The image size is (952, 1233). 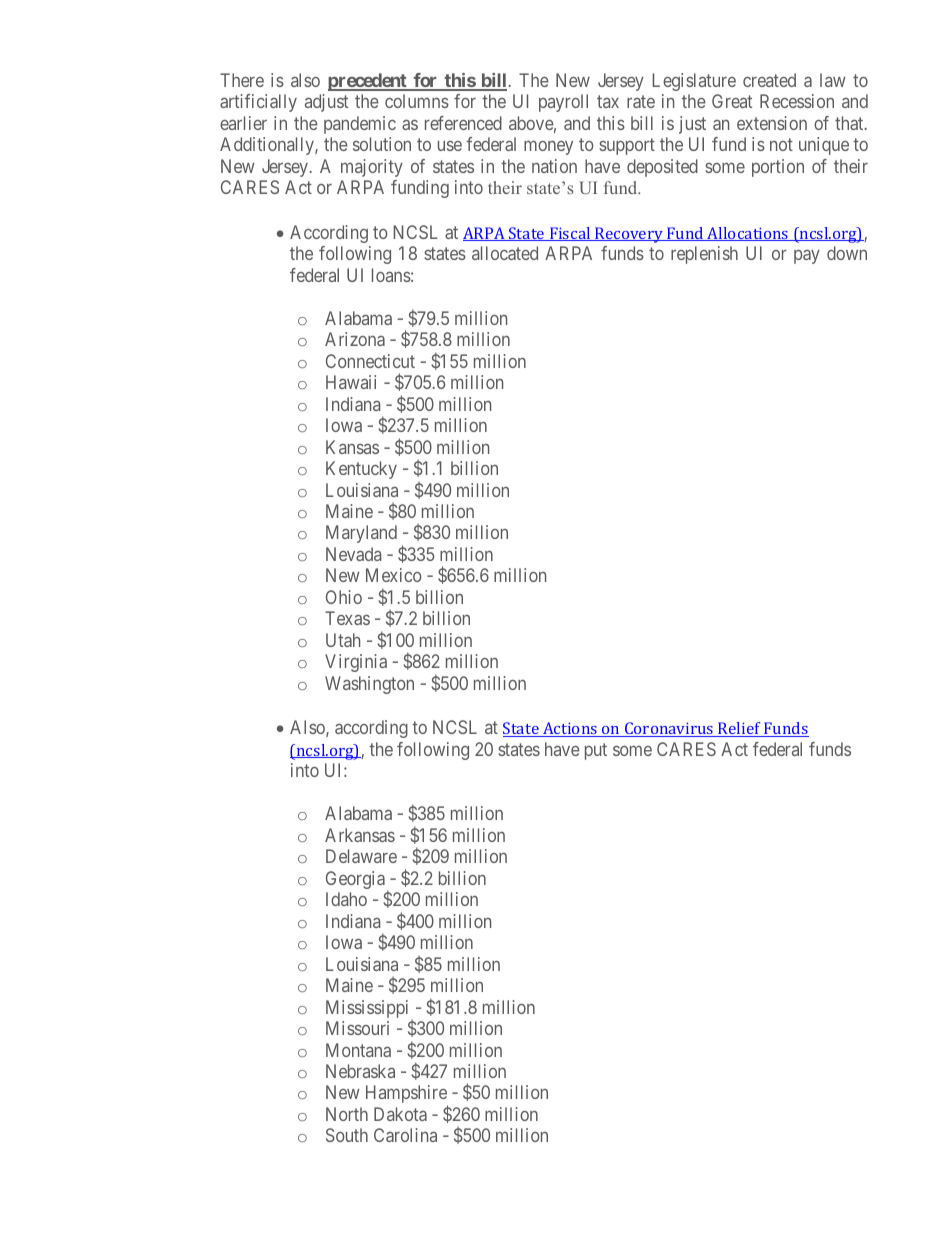 What do you see at coordinates (360, 125) in the image?
I see `pandemic` at bounding box center [360, 125].
